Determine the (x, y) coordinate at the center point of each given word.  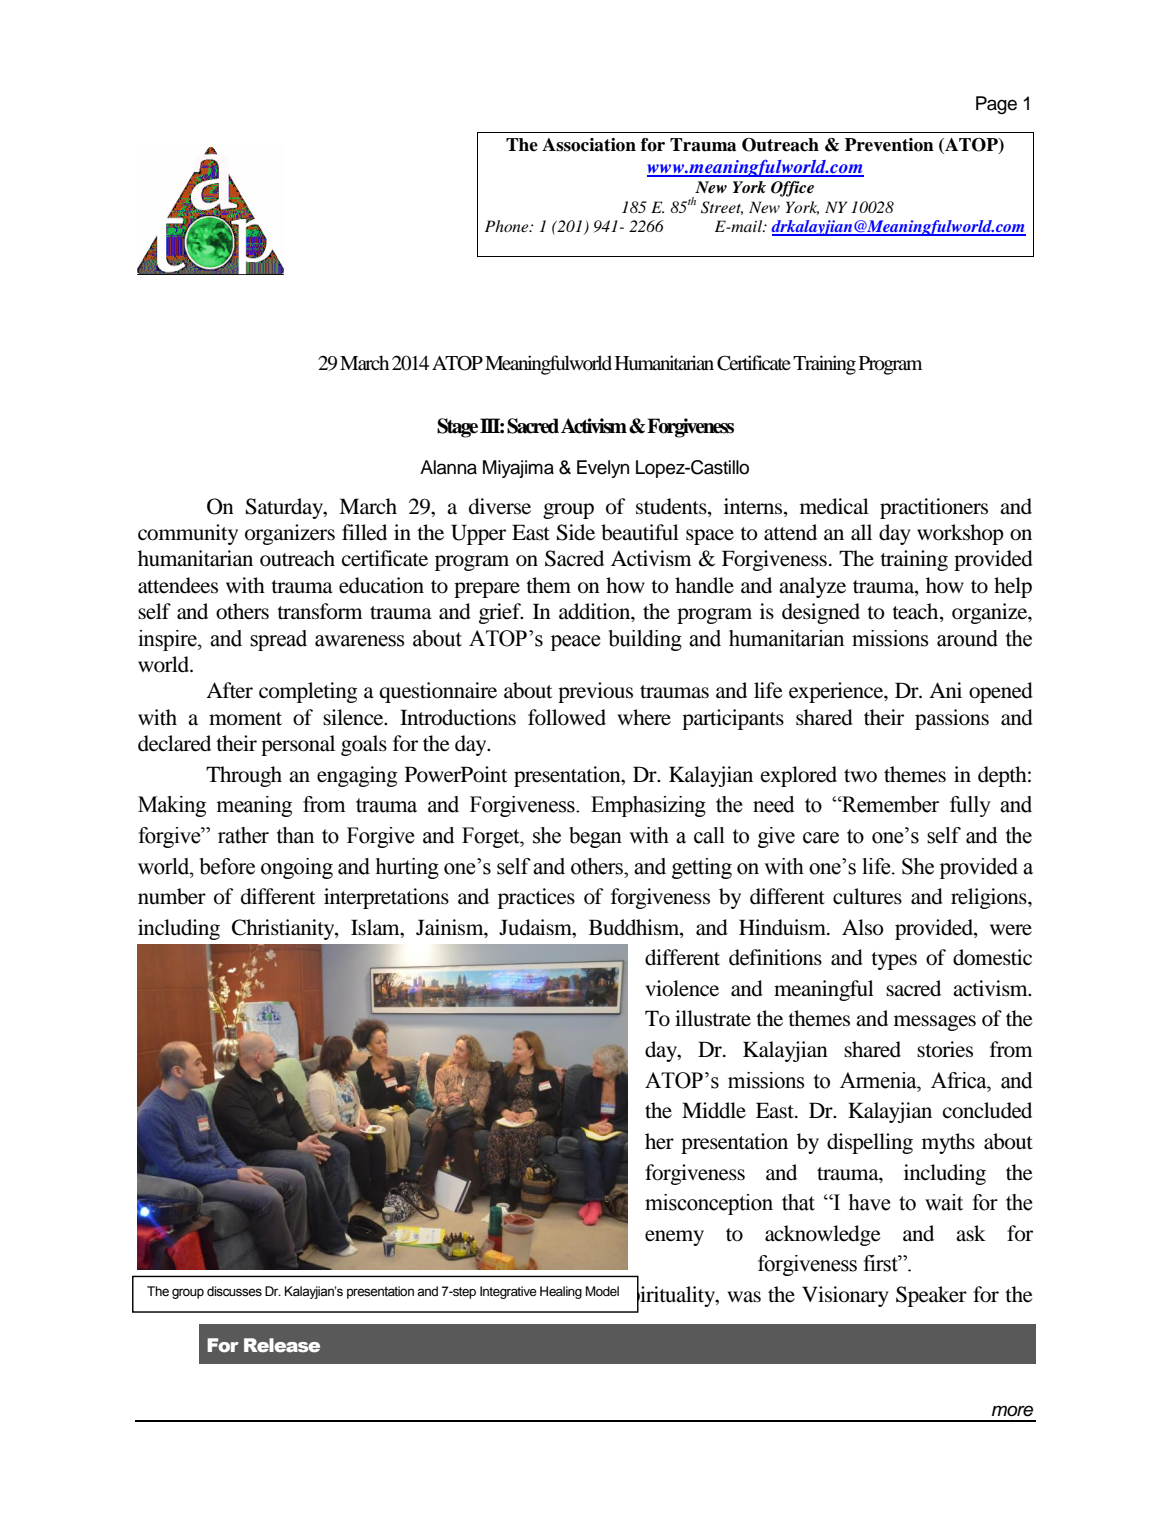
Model (602, 1291)
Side (576, 532)
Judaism (536, 927)
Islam (376, 927)
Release (282, 1345)
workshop (960, 534)
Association (589, 145)
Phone (508, 226)
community (188, 534)
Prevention (889, 145)
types (894, 961)
